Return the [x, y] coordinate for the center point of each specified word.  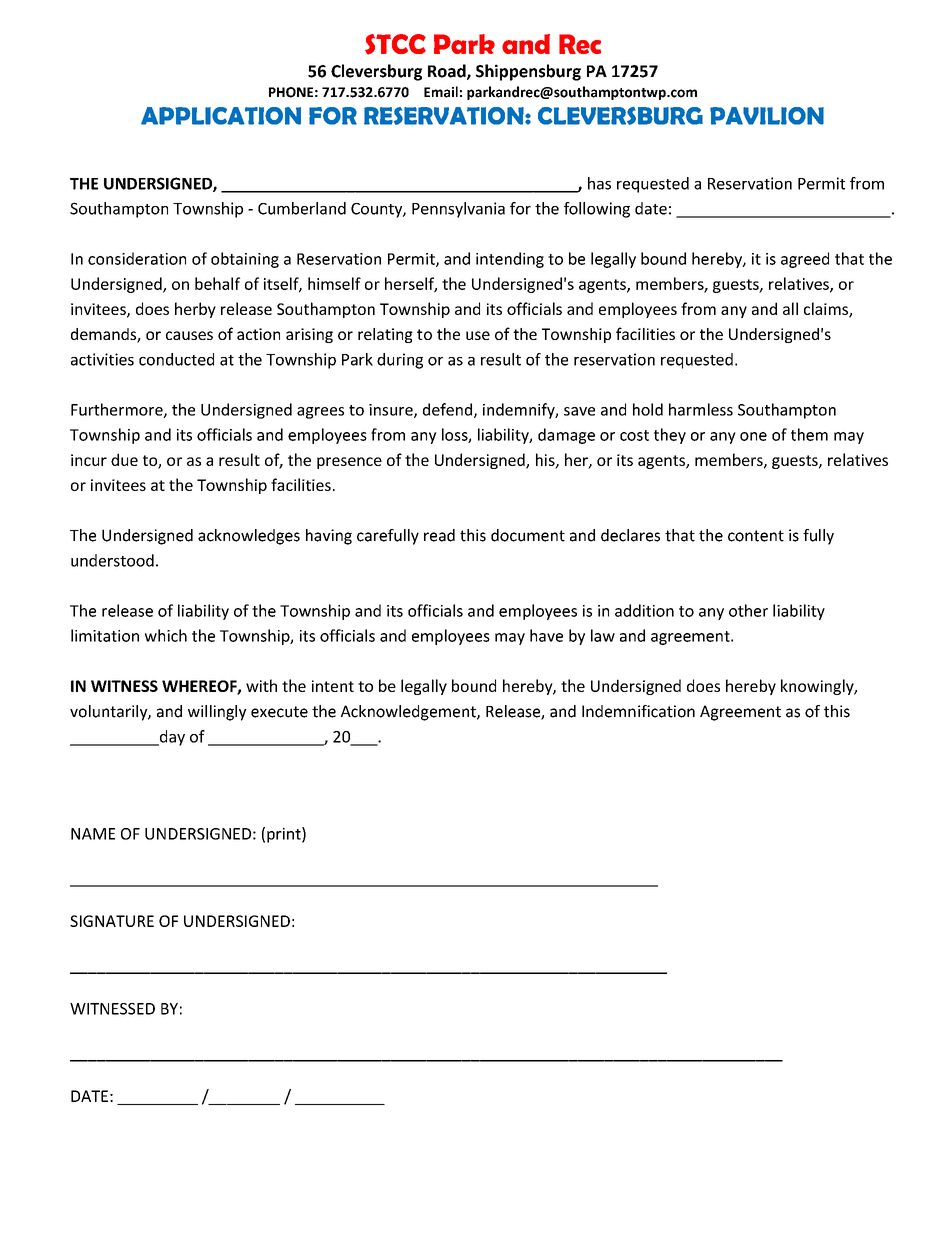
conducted [176, 359]
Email [441, 92]
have [546, 635]
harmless [701, 409]
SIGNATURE [112, 921]
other [748, 610]
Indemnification [638, 711]
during [400, 361]
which [166, 635]
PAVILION [767, 116]
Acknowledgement [409, 713]
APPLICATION [221, 116]
